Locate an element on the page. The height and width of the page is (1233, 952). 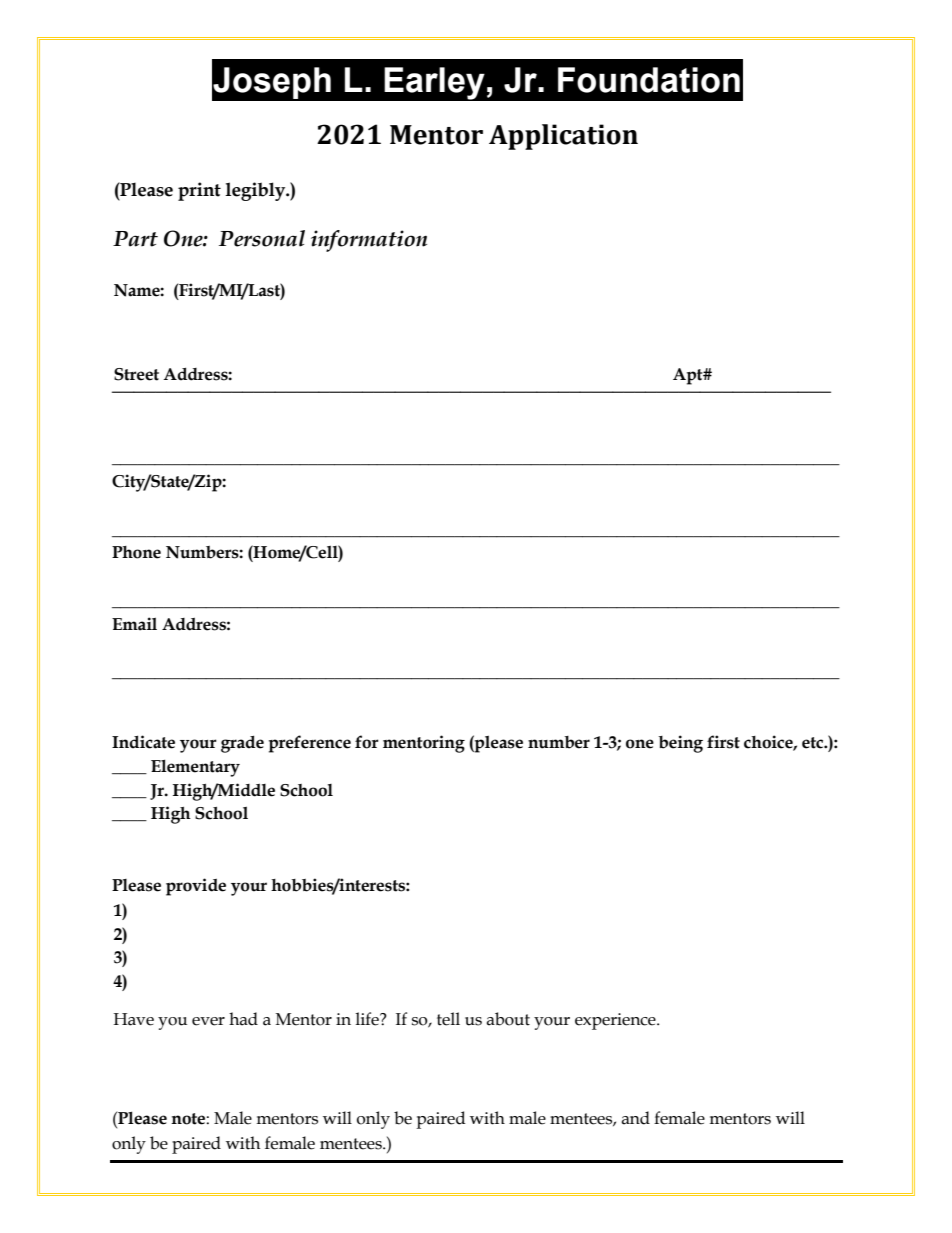
preference is located at coordinates (310, 744).
